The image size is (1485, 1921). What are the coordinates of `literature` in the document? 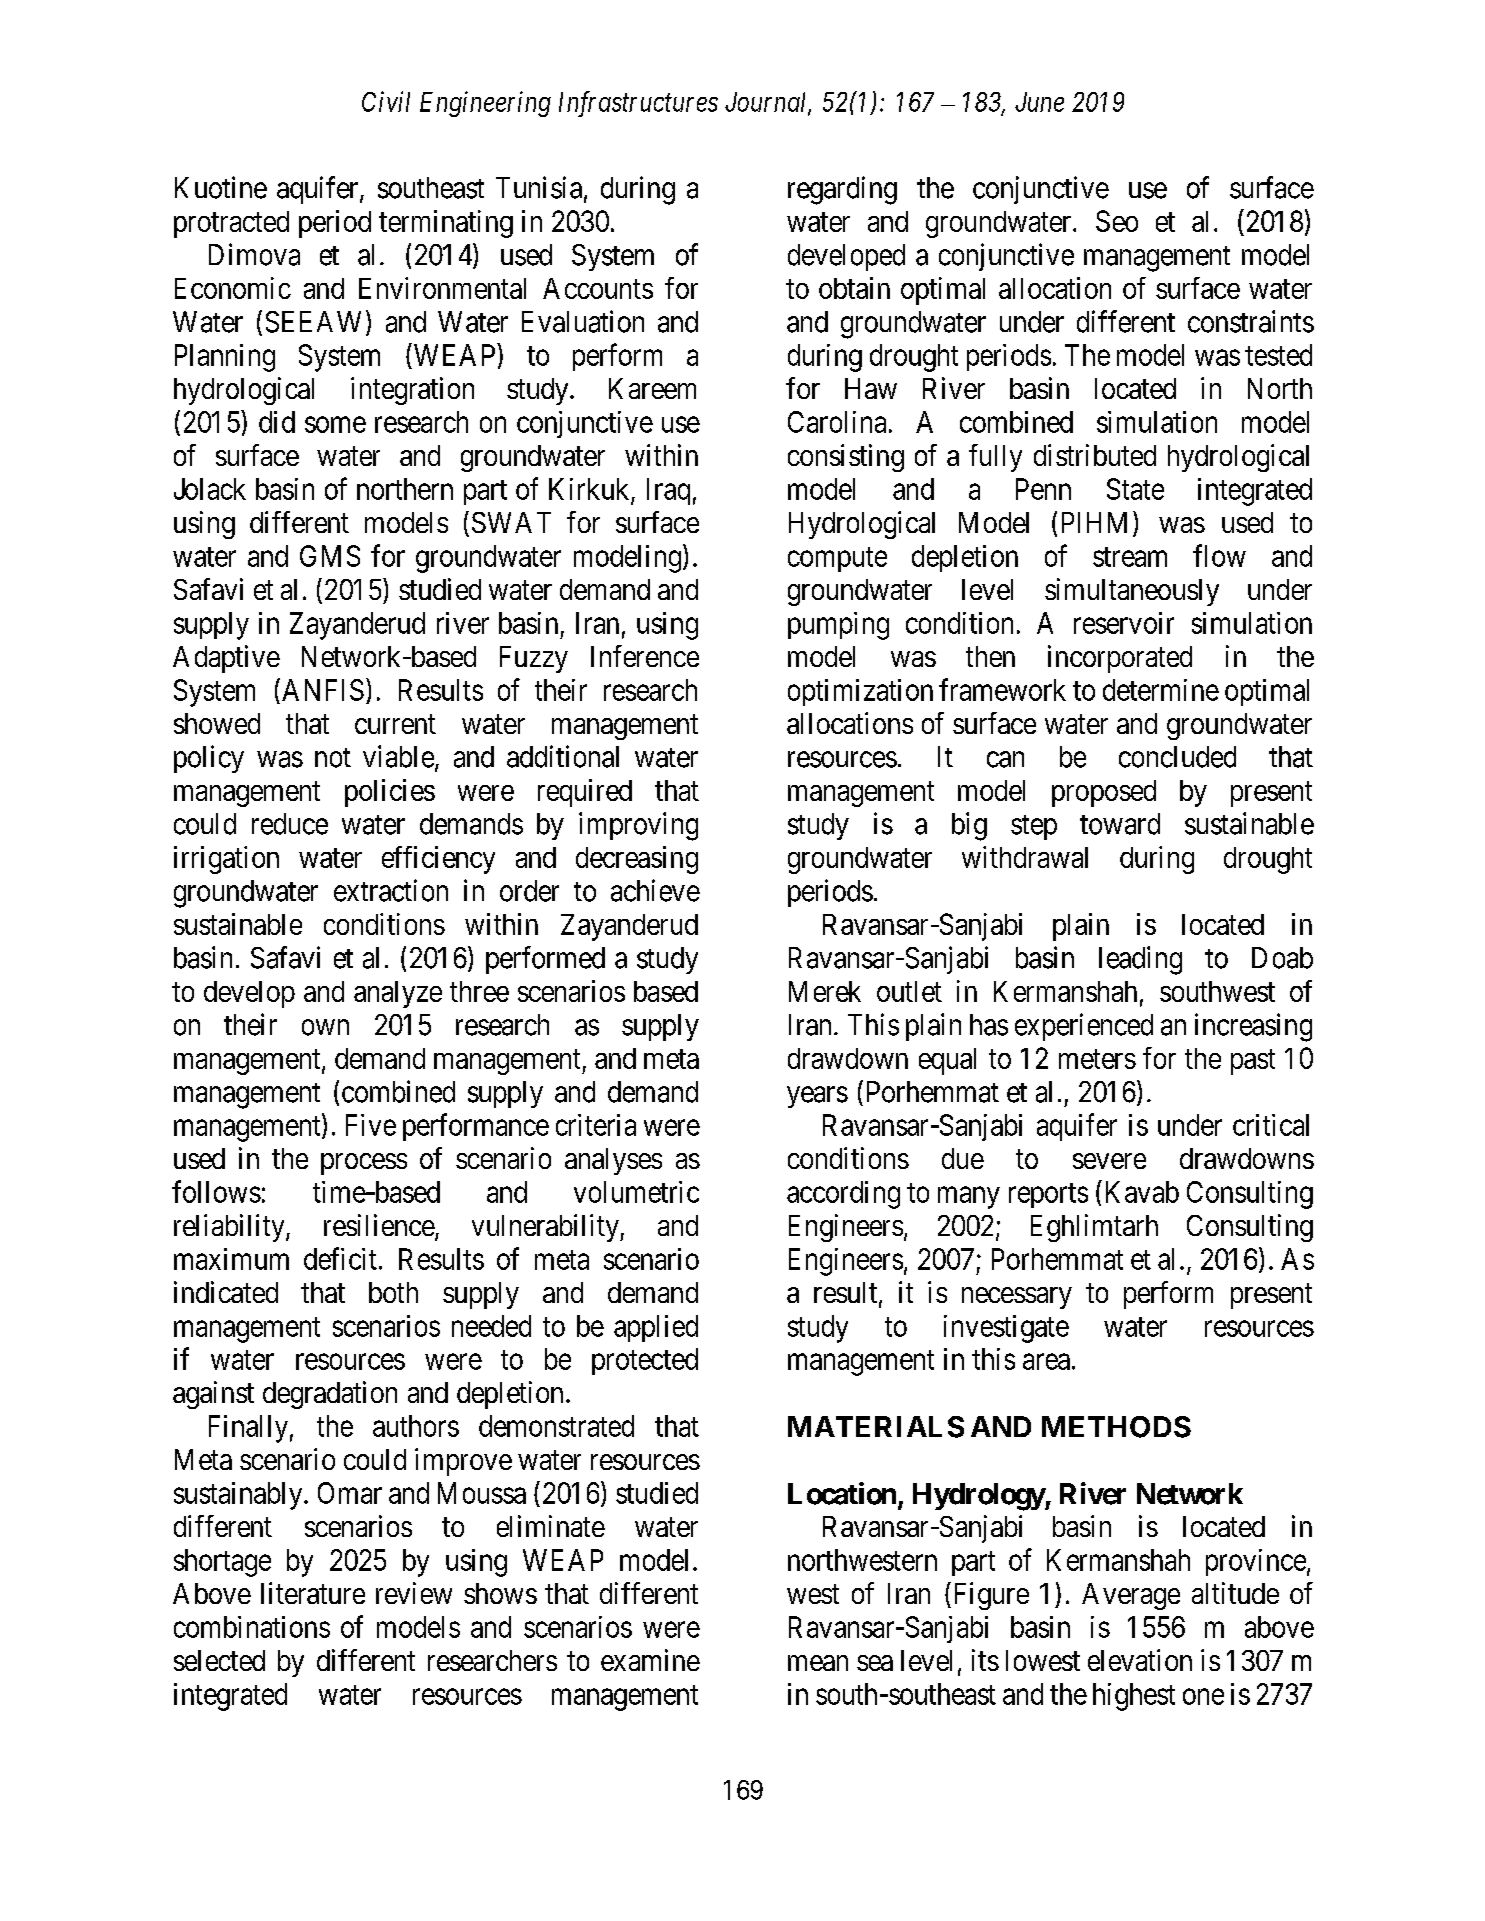 It's located at (313, 1593).
